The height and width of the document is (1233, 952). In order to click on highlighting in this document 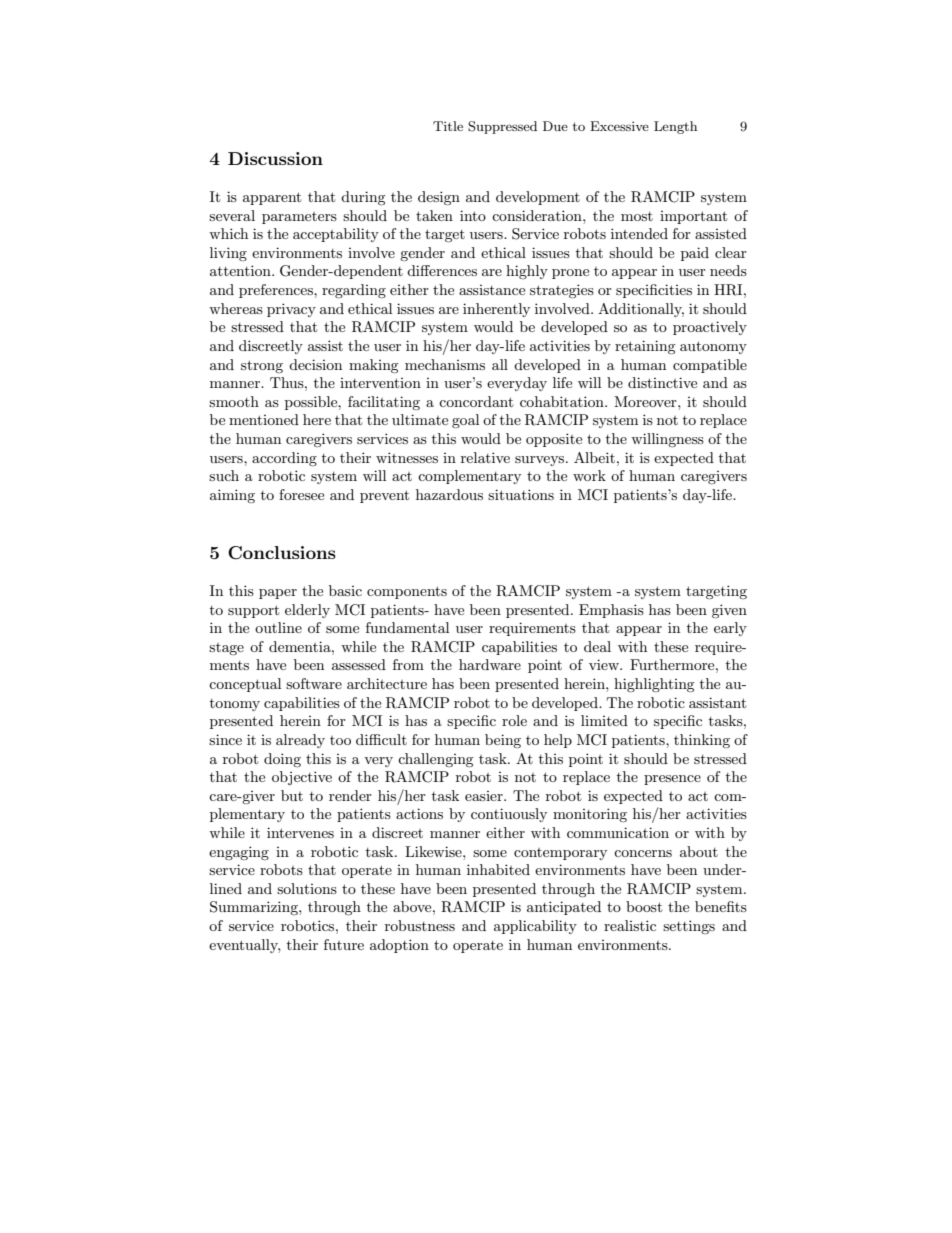, I will do `click(654, 685)`.
